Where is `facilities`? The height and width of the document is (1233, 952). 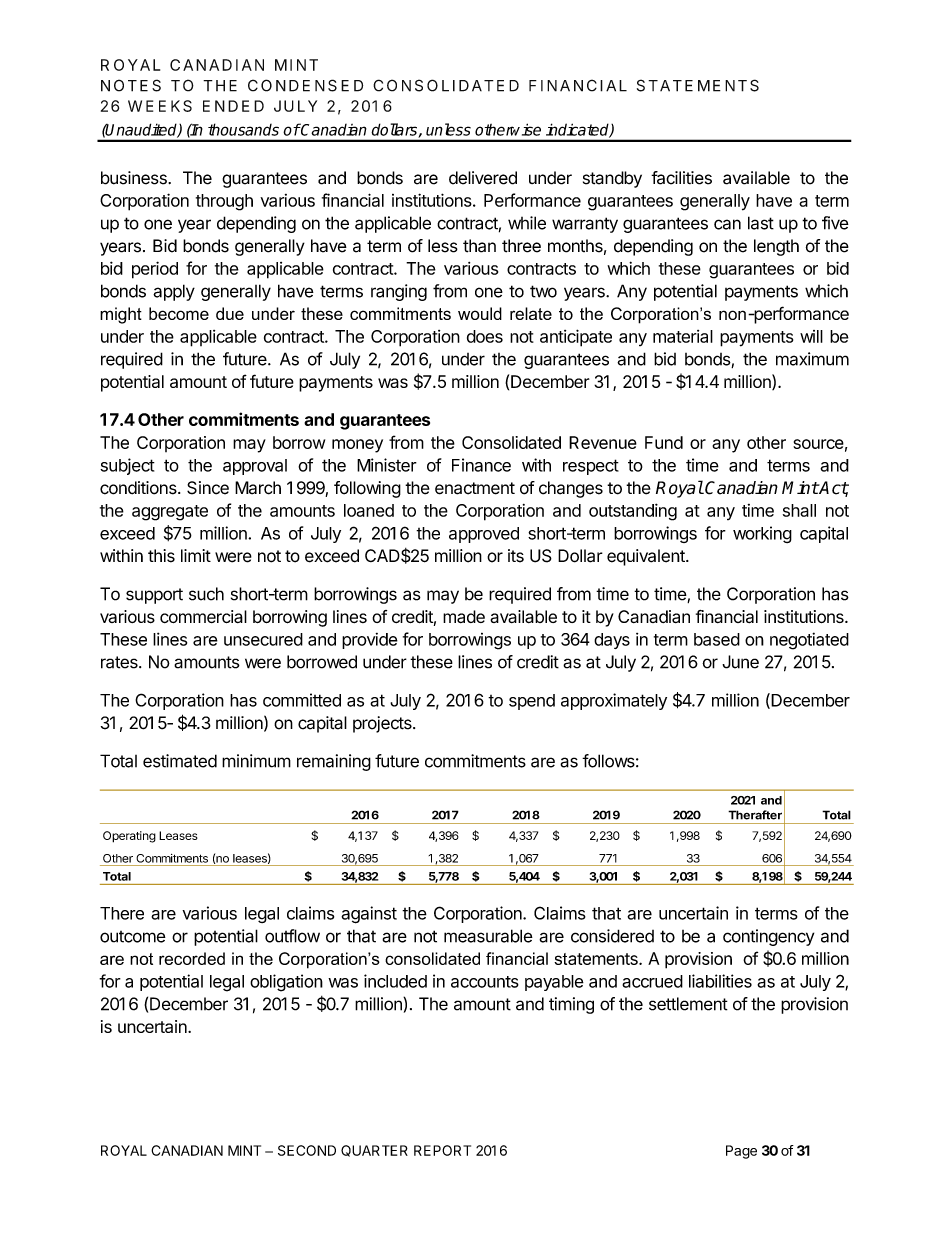
facilities is located at coordinates (681, 178).
